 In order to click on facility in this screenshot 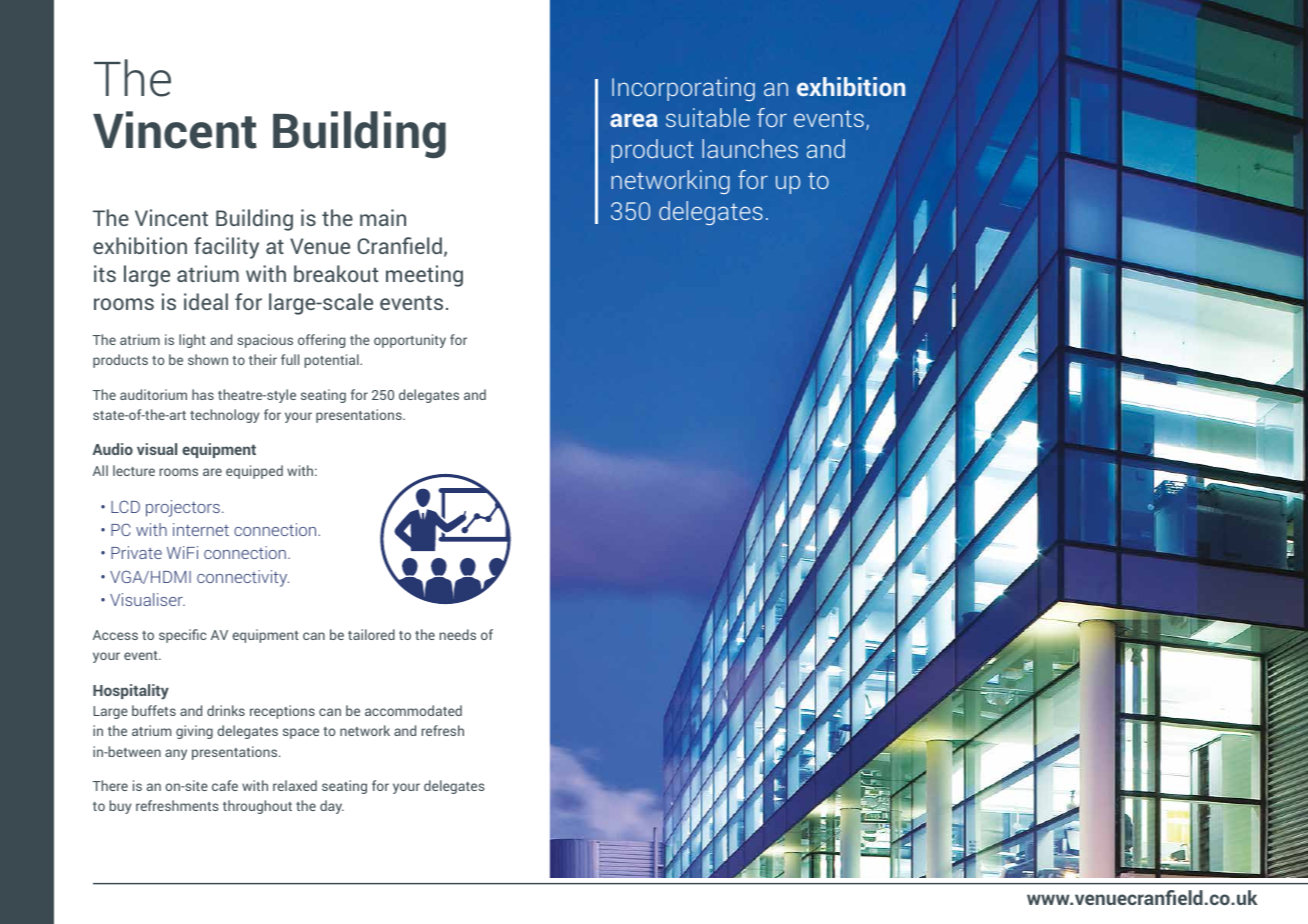, I will do `click(226, 248)`.
